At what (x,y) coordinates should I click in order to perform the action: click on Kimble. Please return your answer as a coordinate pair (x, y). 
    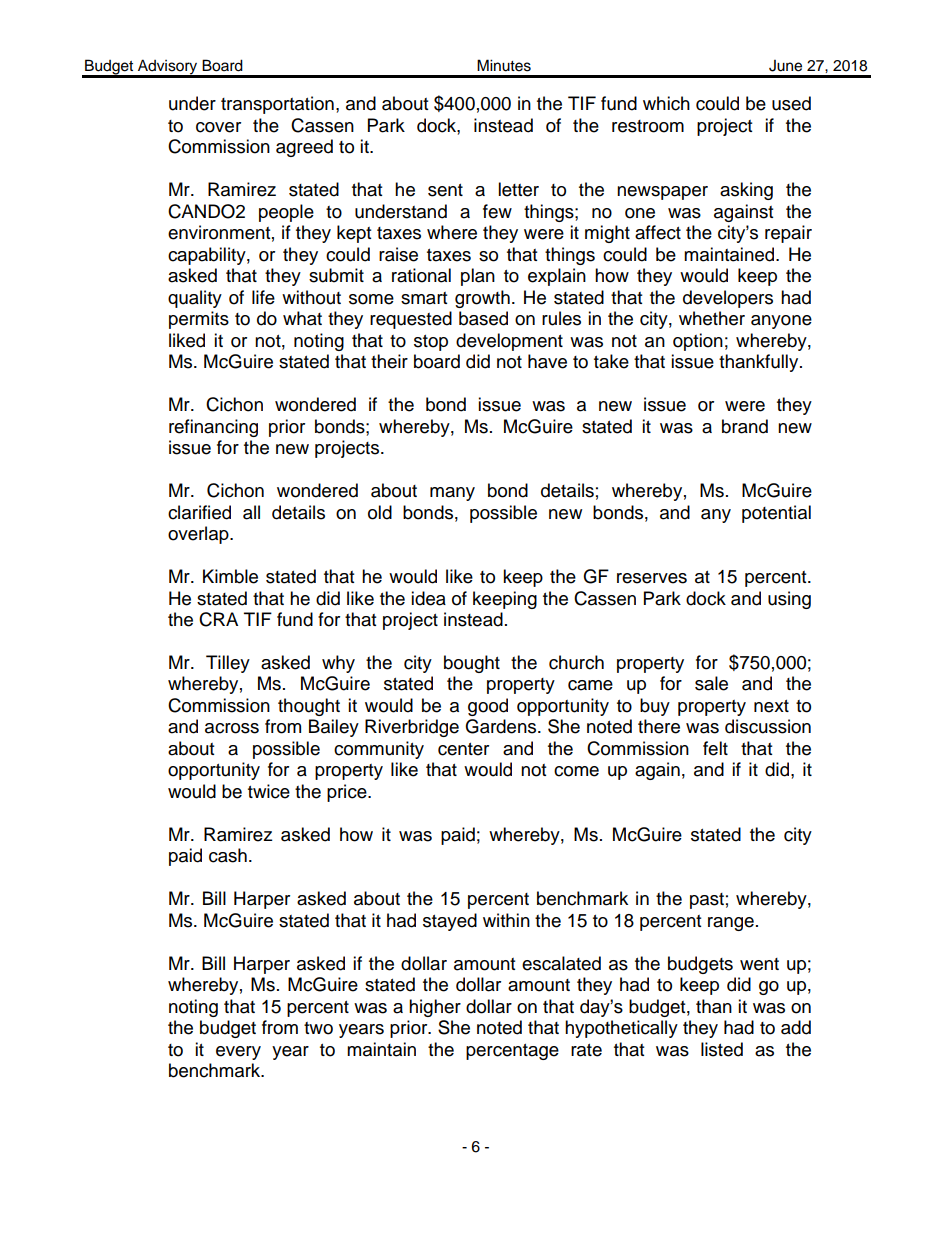
    Looking at the image, I should click on (230, 576).
